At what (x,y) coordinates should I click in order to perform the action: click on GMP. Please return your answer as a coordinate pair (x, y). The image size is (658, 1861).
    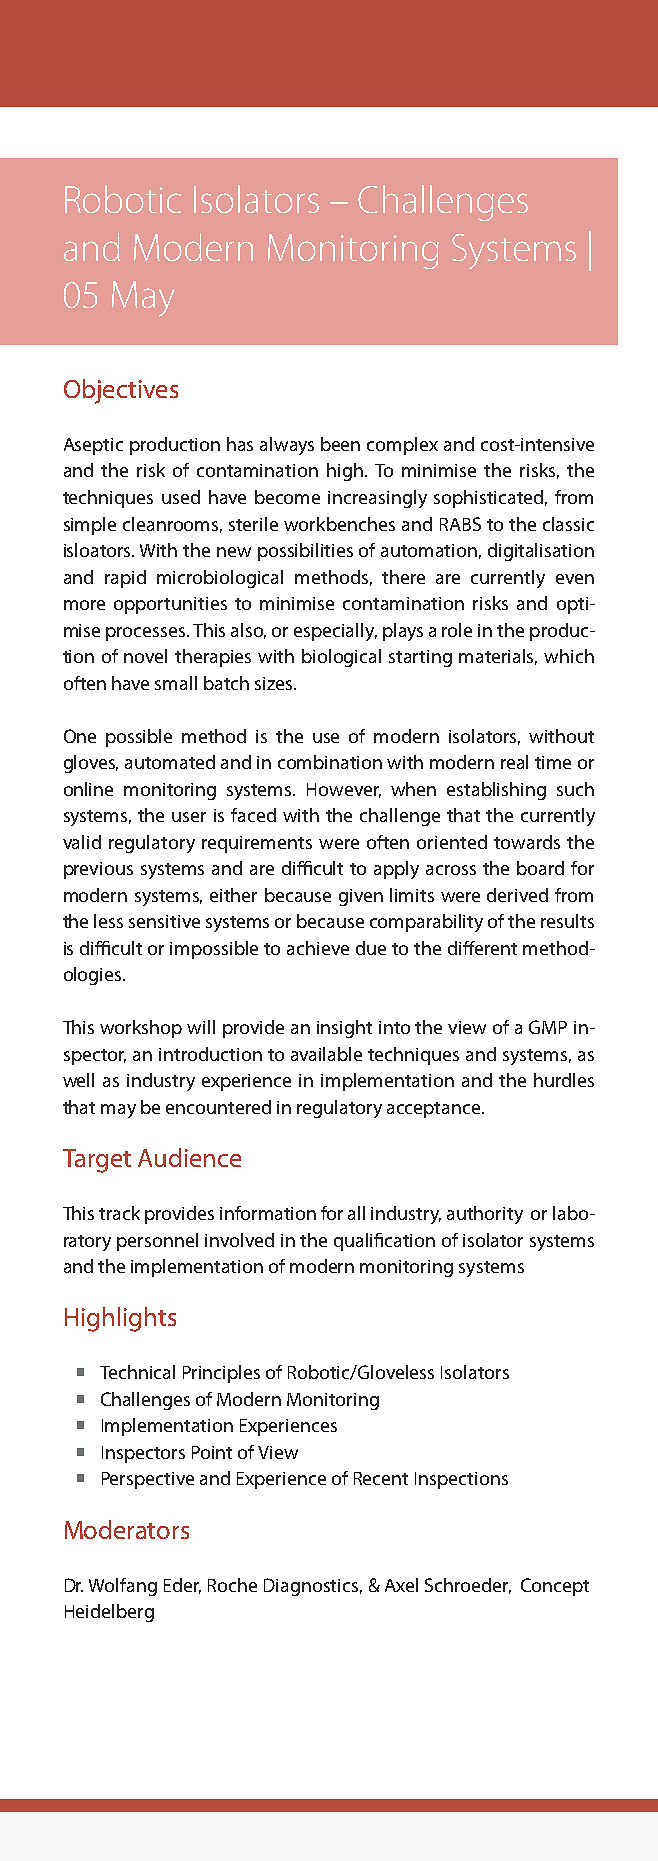
    Looking at the image, I should click on (548, 1027).
